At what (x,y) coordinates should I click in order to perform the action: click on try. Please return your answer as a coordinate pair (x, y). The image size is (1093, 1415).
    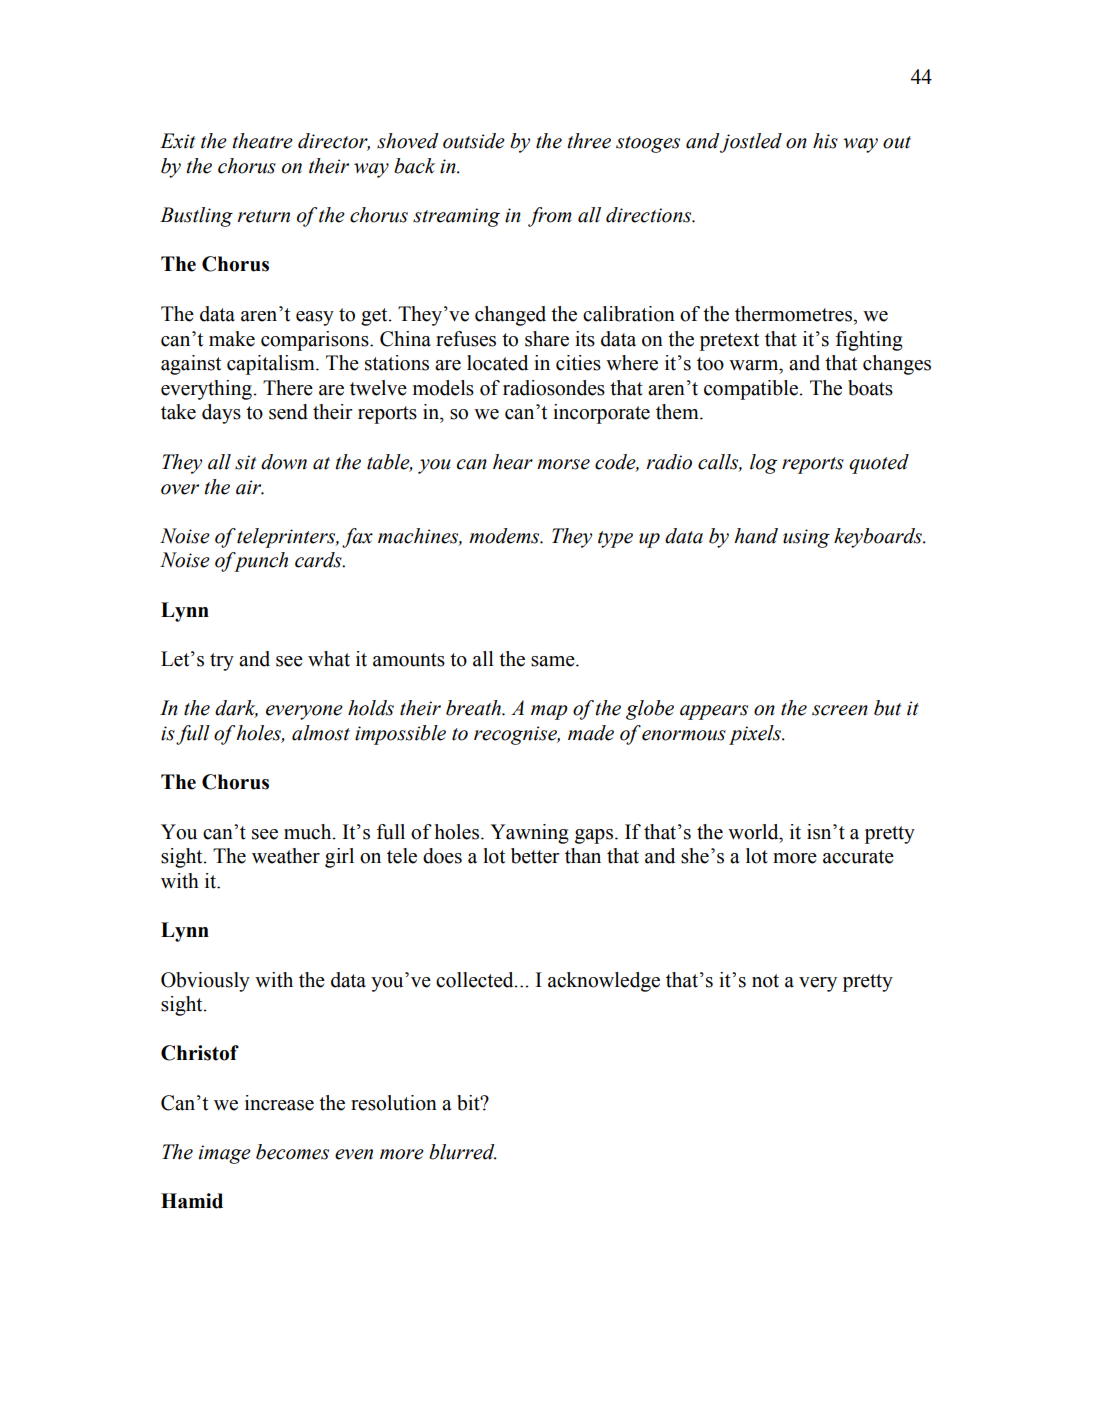
    Looking at the image, I should click on (222, 662).
